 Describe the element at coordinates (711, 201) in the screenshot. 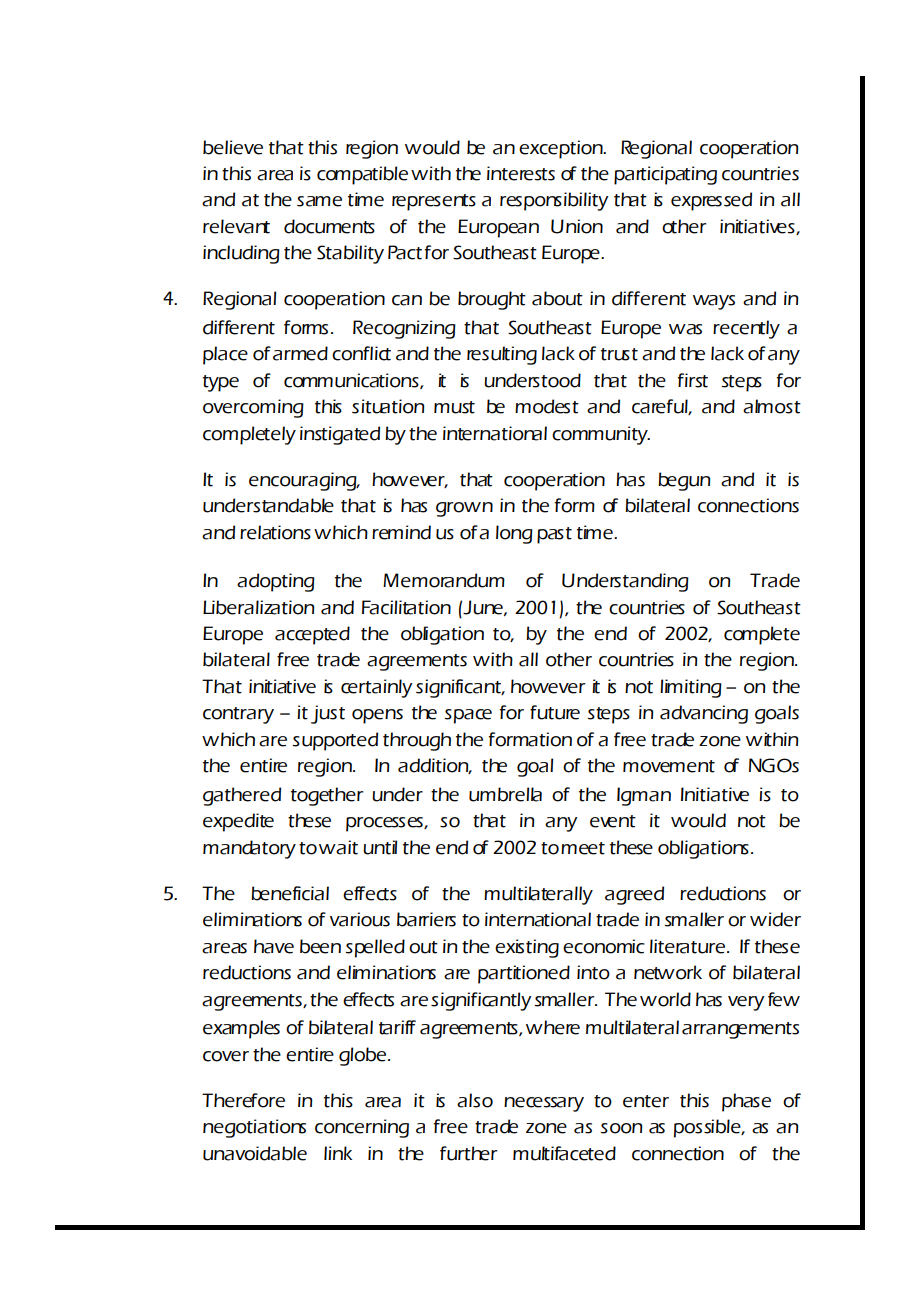

I see `expressed` at that location.
